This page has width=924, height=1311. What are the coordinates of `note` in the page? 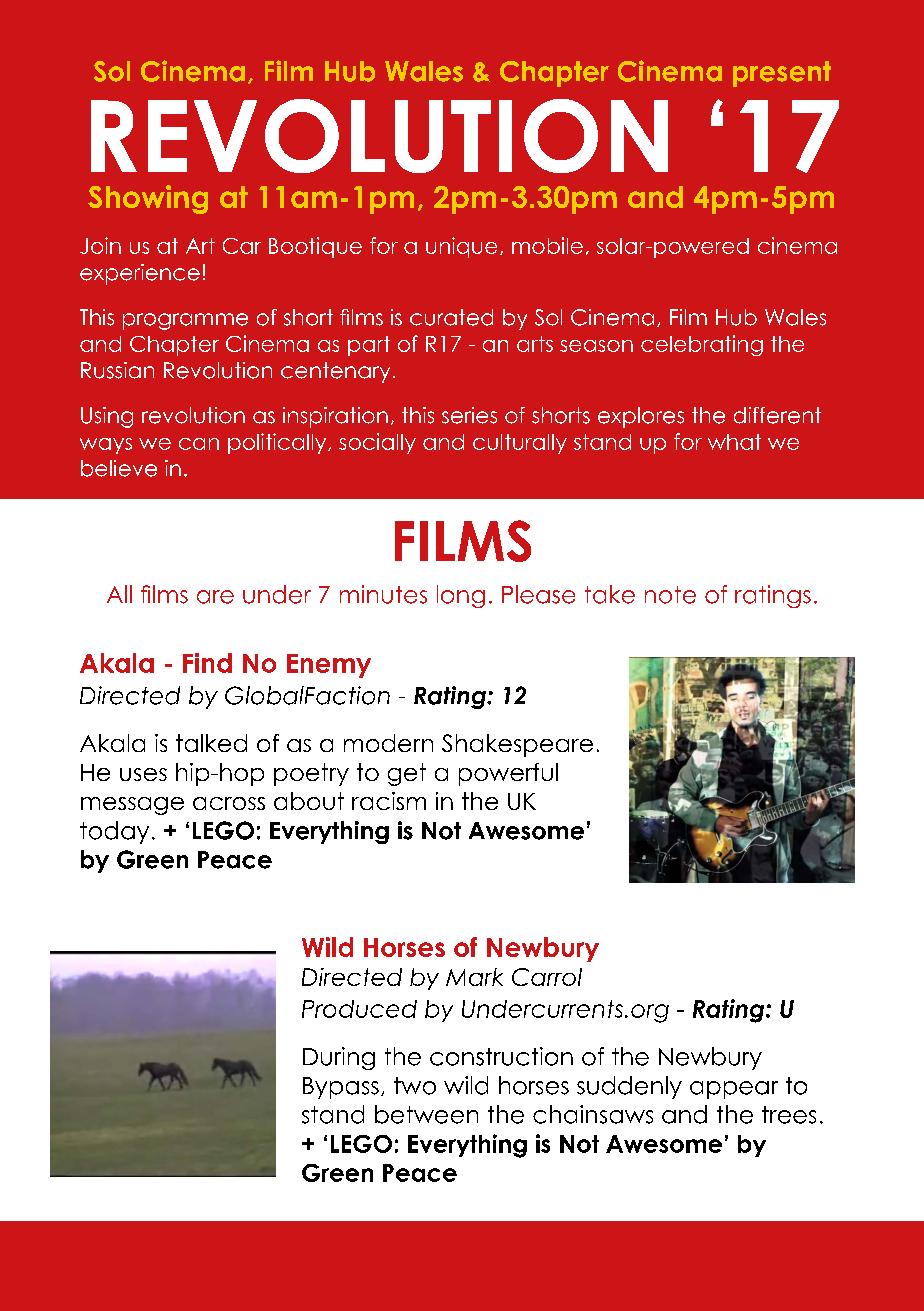 It's located at (670, 595).
